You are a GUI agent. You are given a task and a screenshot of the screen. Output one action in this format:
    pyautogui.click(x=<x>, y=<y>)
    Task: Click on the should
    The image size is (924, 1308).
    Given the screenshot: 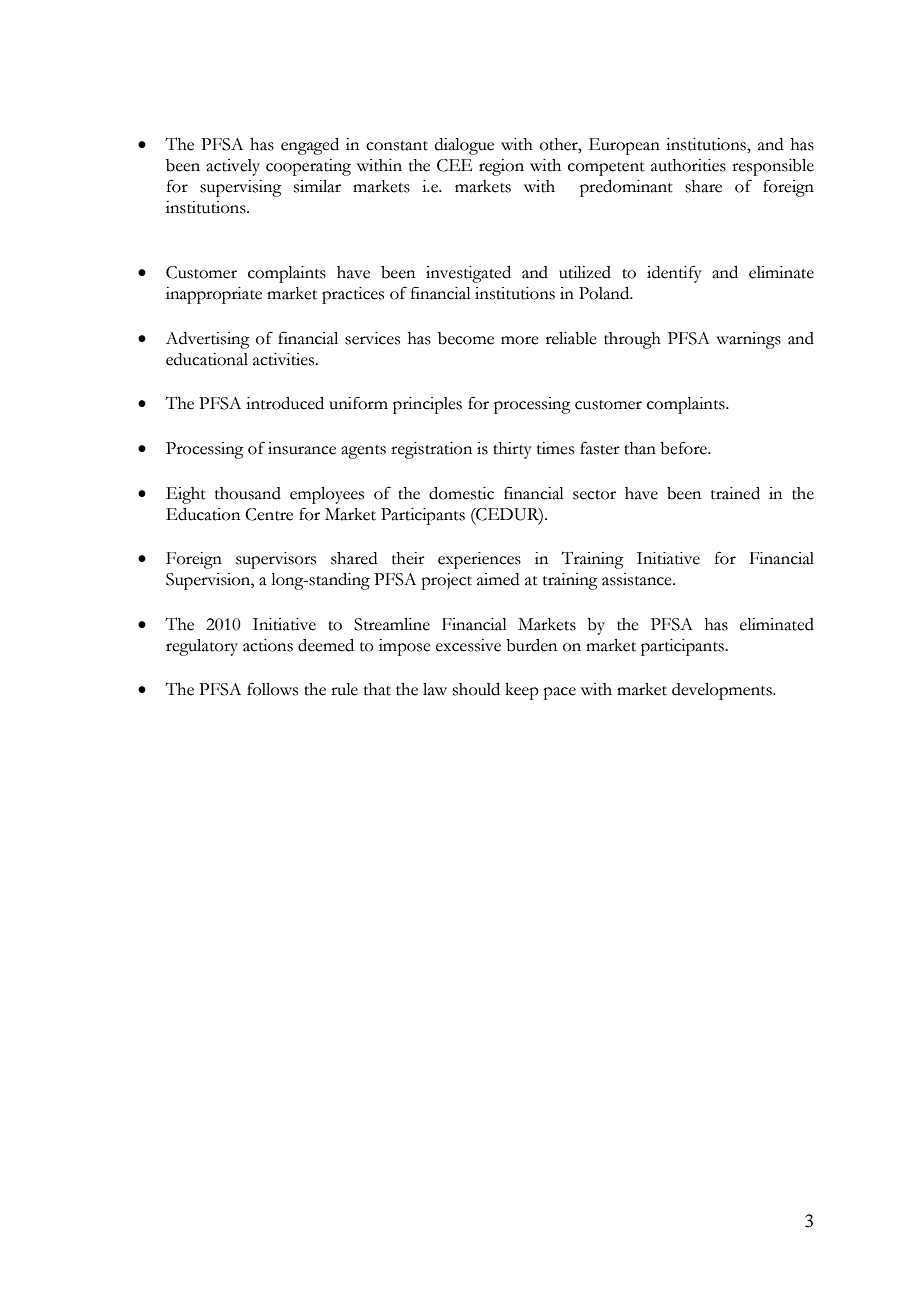 What is the action you would take?
    pyautogui.click(x=476, y=689)
